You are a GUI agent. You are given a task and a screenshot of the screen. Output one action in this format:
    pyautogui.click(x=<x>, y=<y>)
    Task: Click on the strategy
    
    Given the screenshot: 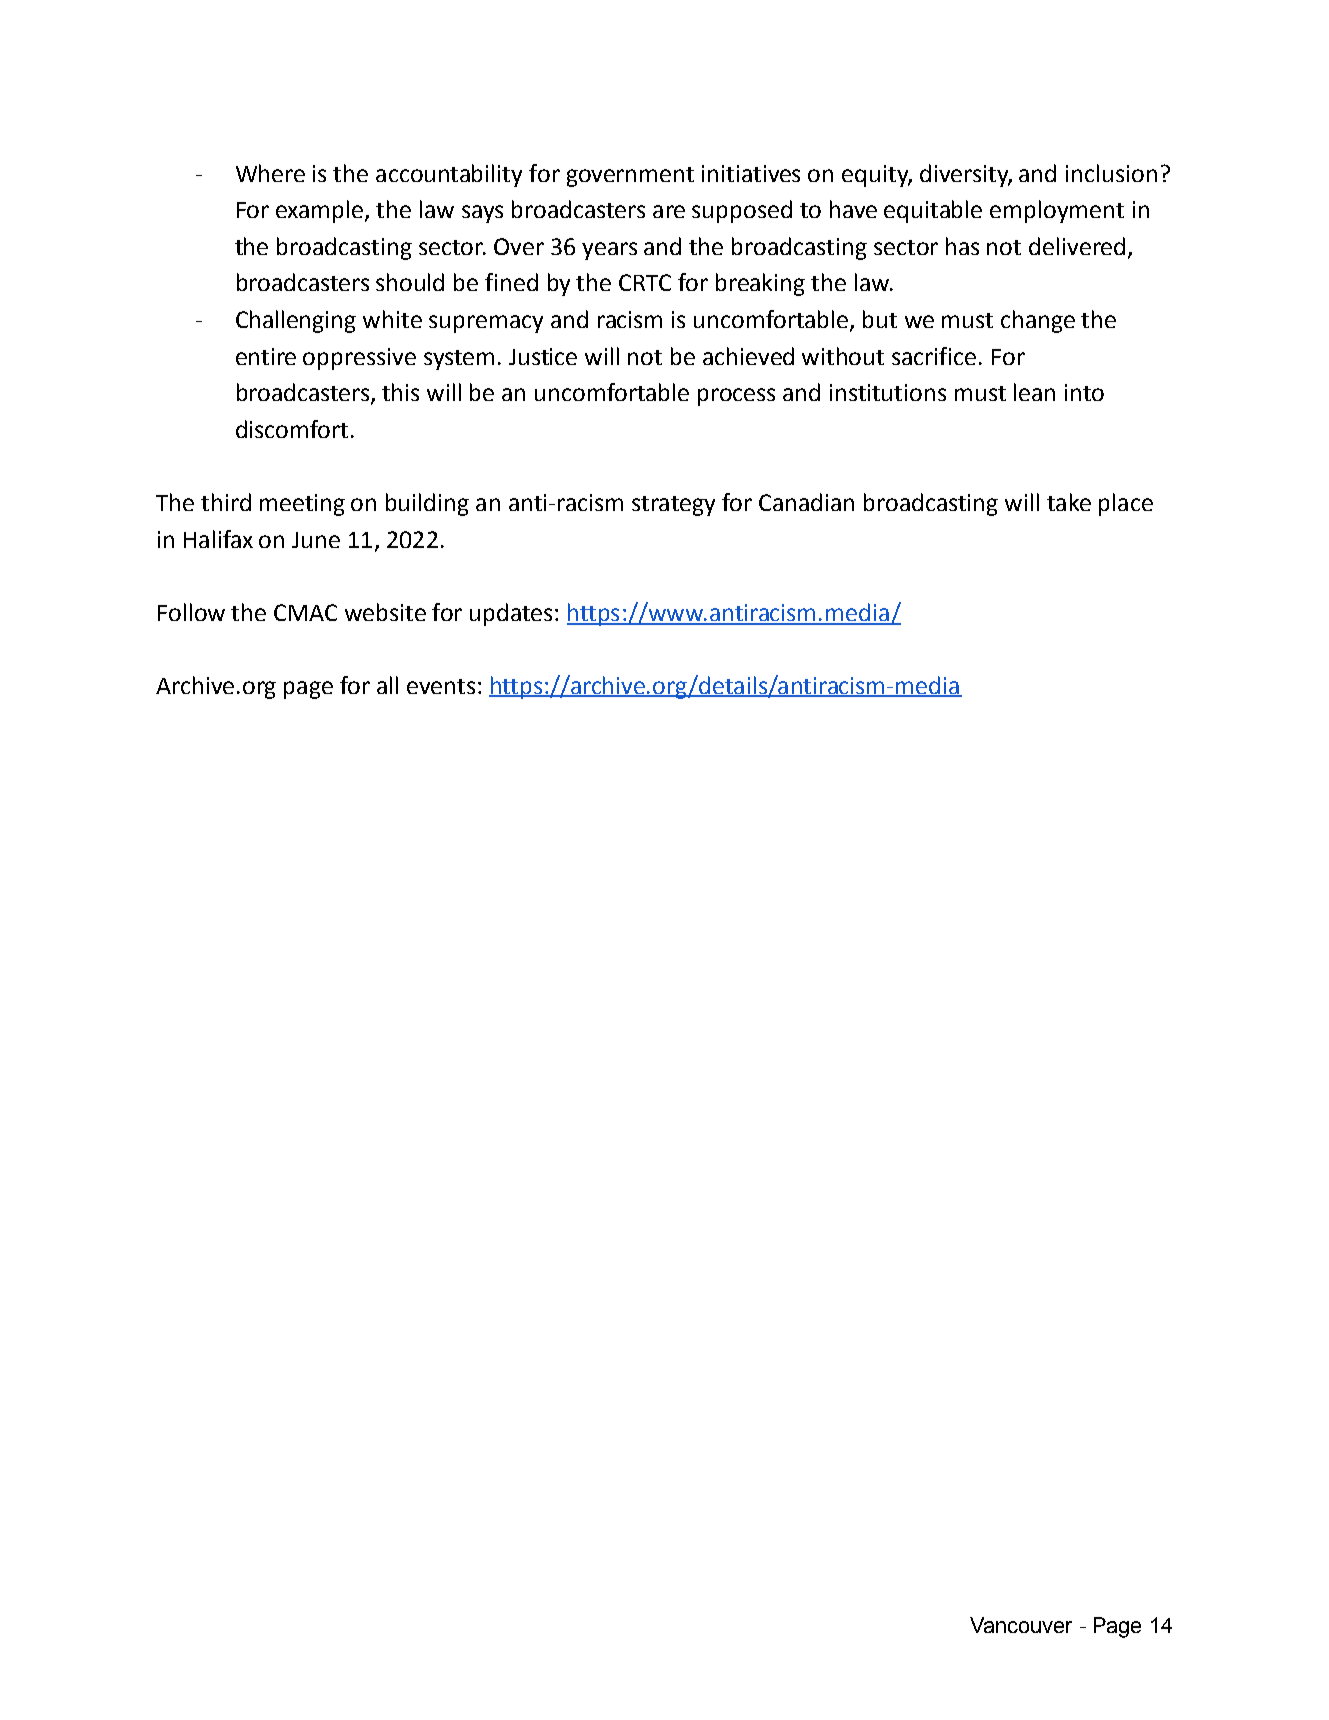 What is the action you would take?
    pyautogui.click(x=673, y=506)
